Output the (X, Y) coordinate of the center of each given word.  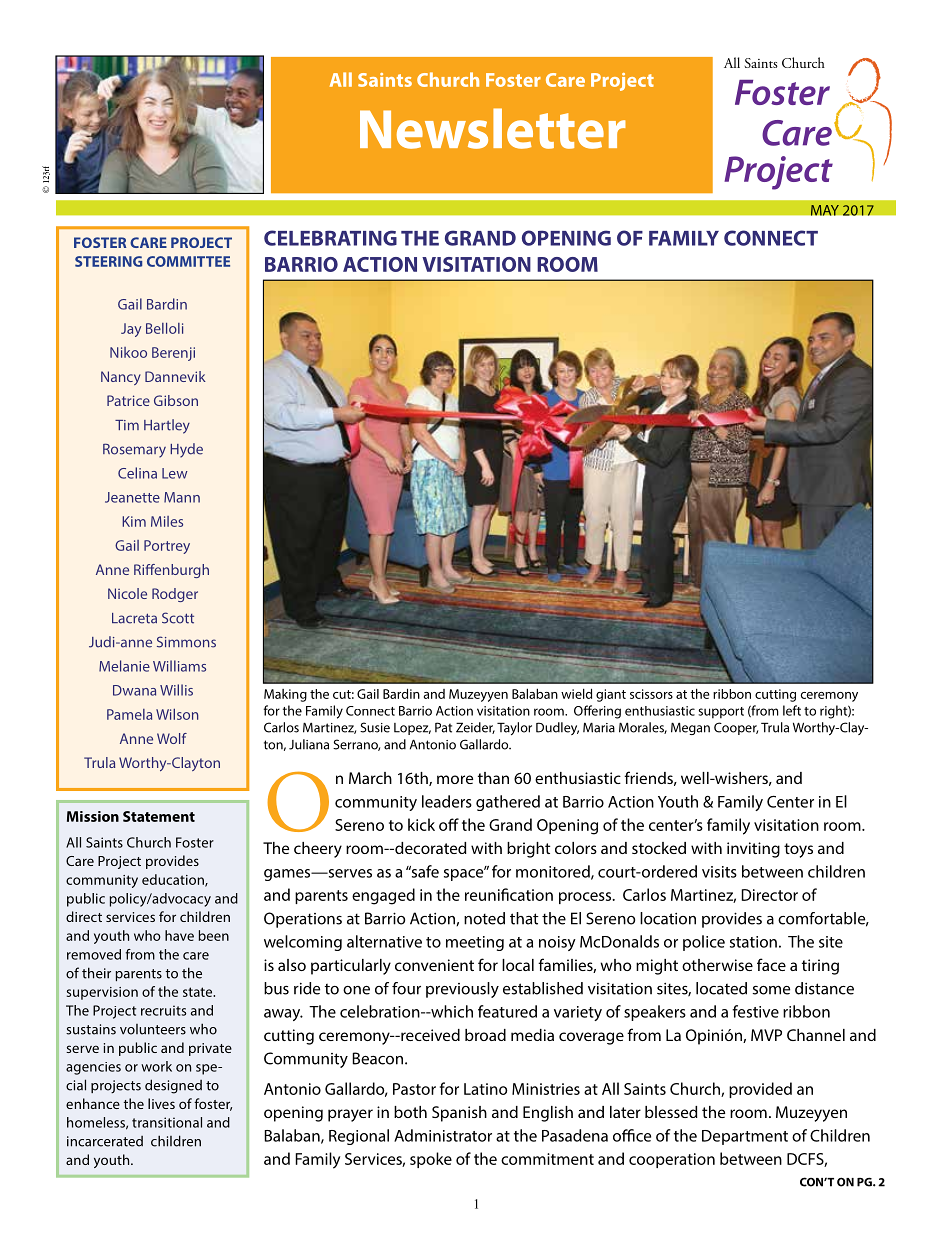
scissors (651, 694)
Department (745, 1137)
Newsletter (493, 128)
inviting (753, 850)
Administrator (443, 1135)
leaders (447, 801)
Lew (175, 473)
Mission (93, 816)
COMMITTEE (188, 261)
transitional (167, 1122)
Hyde (186, 450)
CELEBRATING (330, 238)
